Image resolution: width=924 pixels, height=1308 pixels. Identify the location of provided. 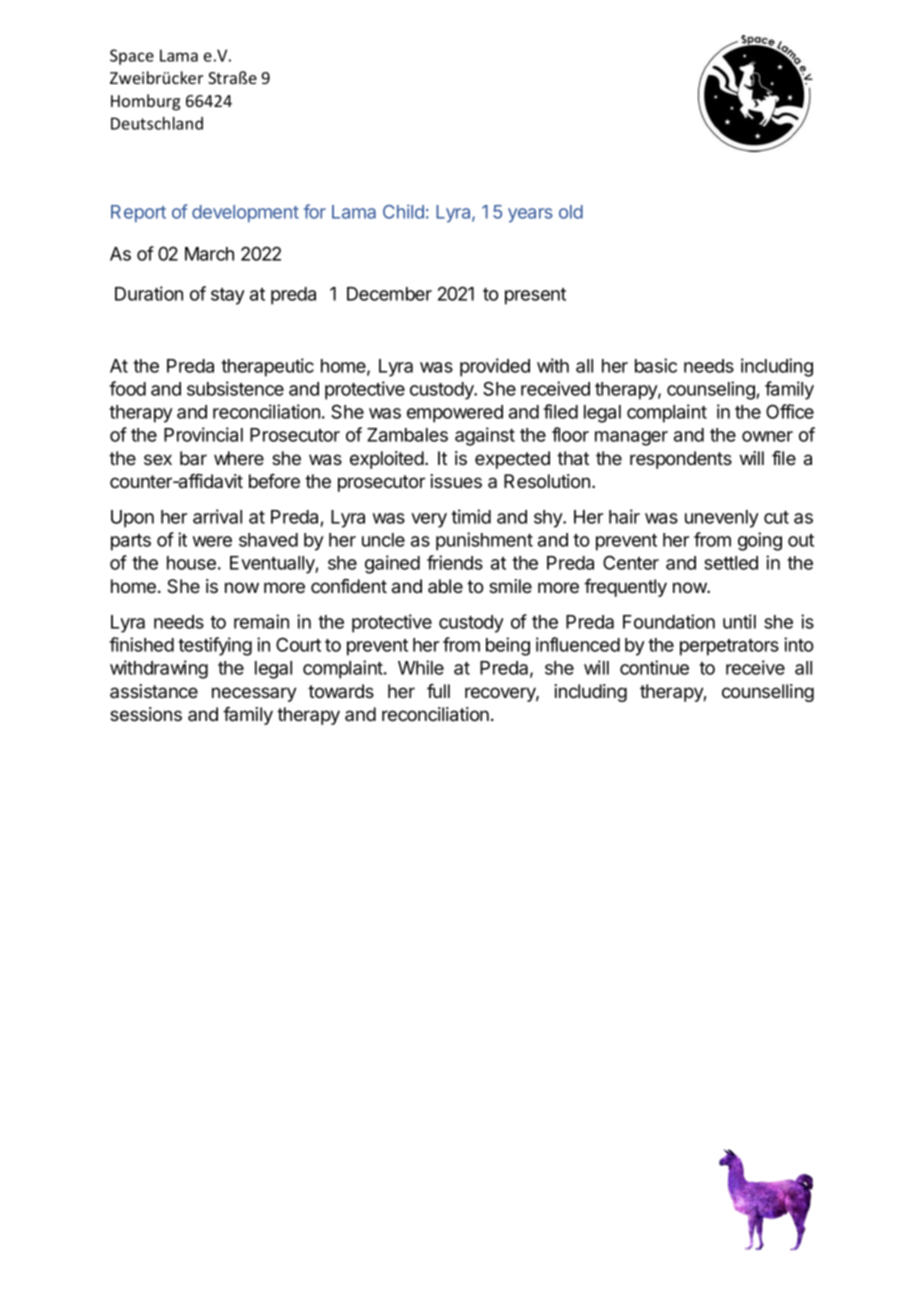
(495, 367).
